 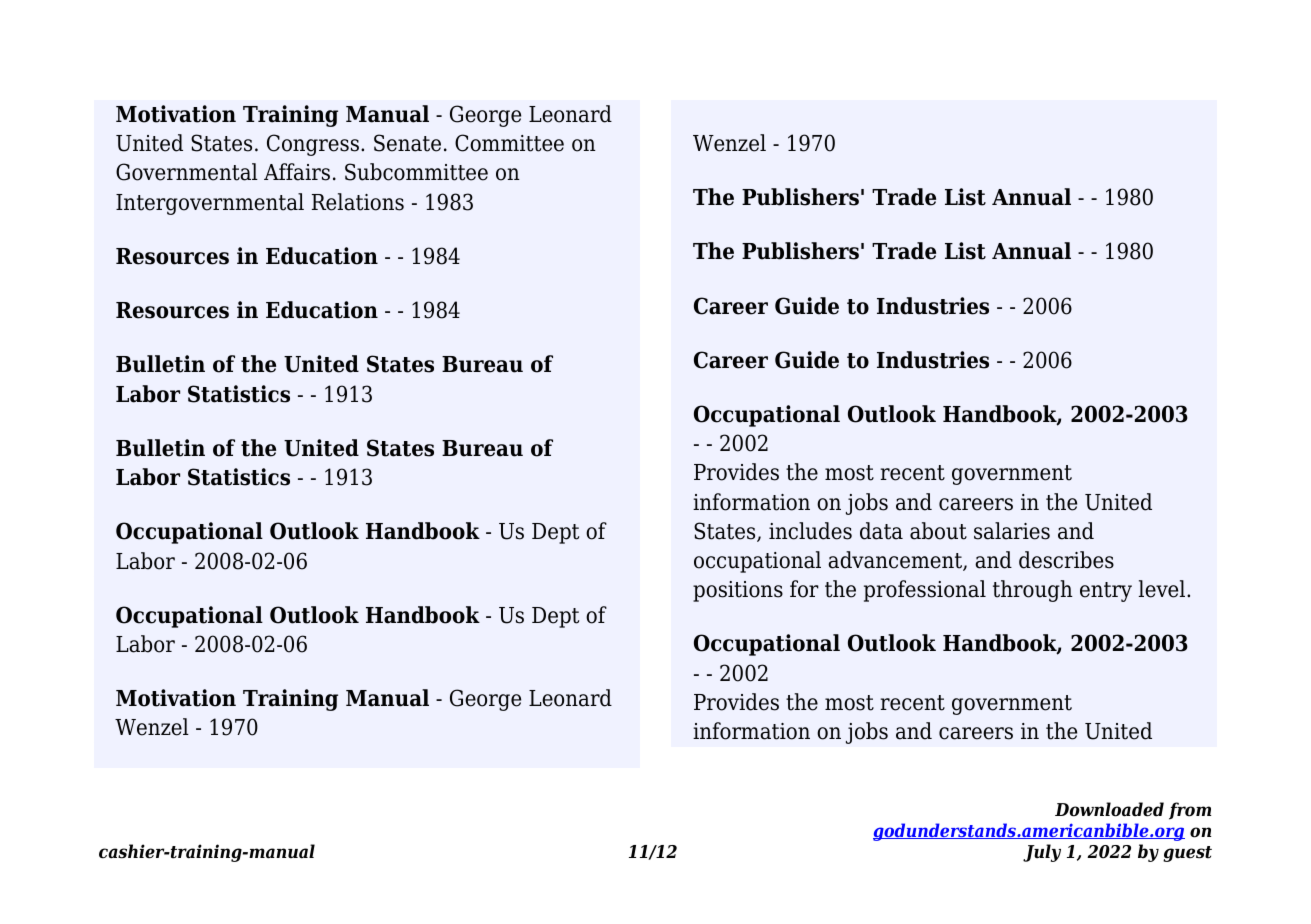 What do you see at coordinates (881, 531) in the document?
I see `data` at bounding box center [881, 531].
